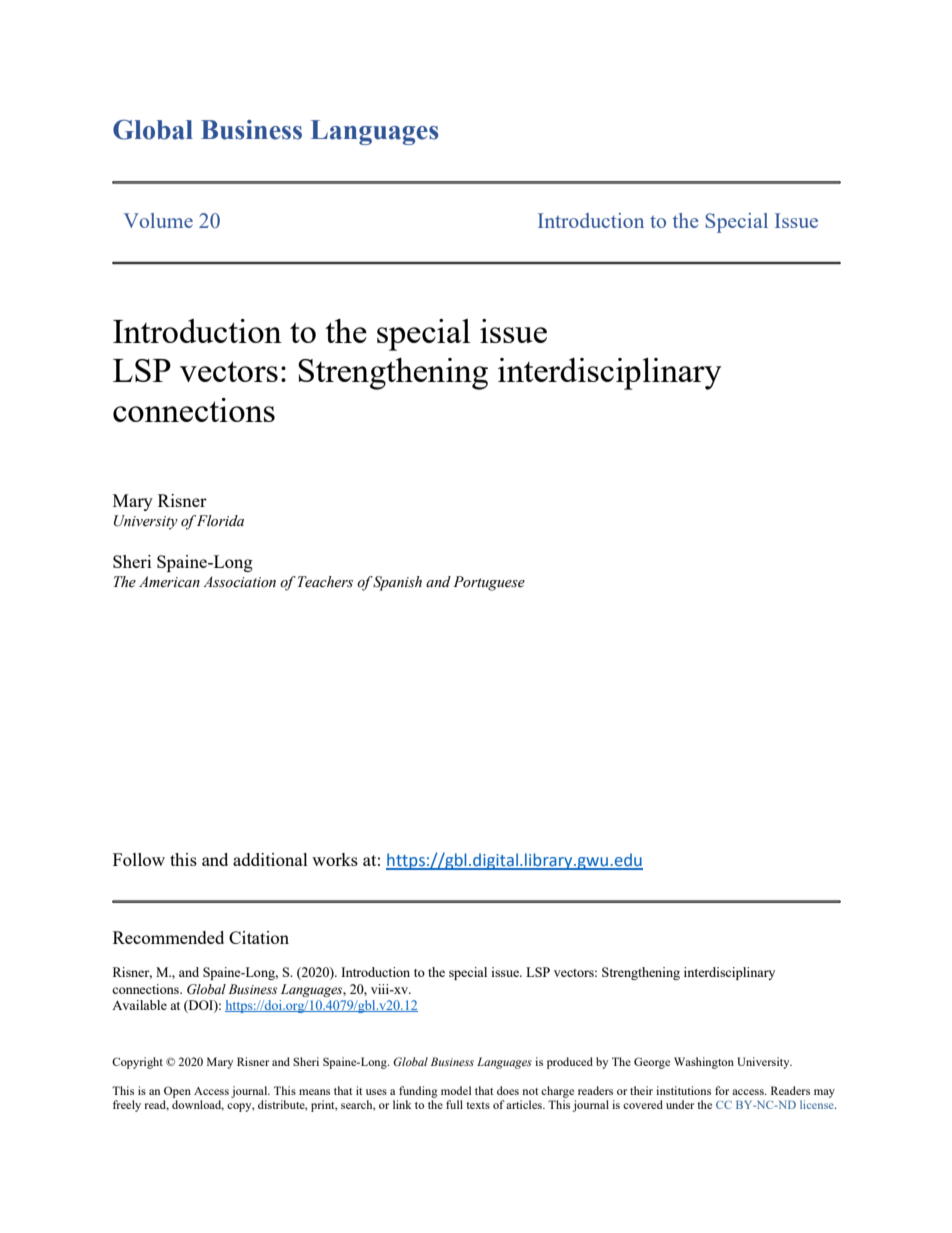 This screenshot has height=1233, width=952. What do you see at coordinates (177, 1092) in the screenshot?
I see `Open` at bounding box center [177, 1092].
